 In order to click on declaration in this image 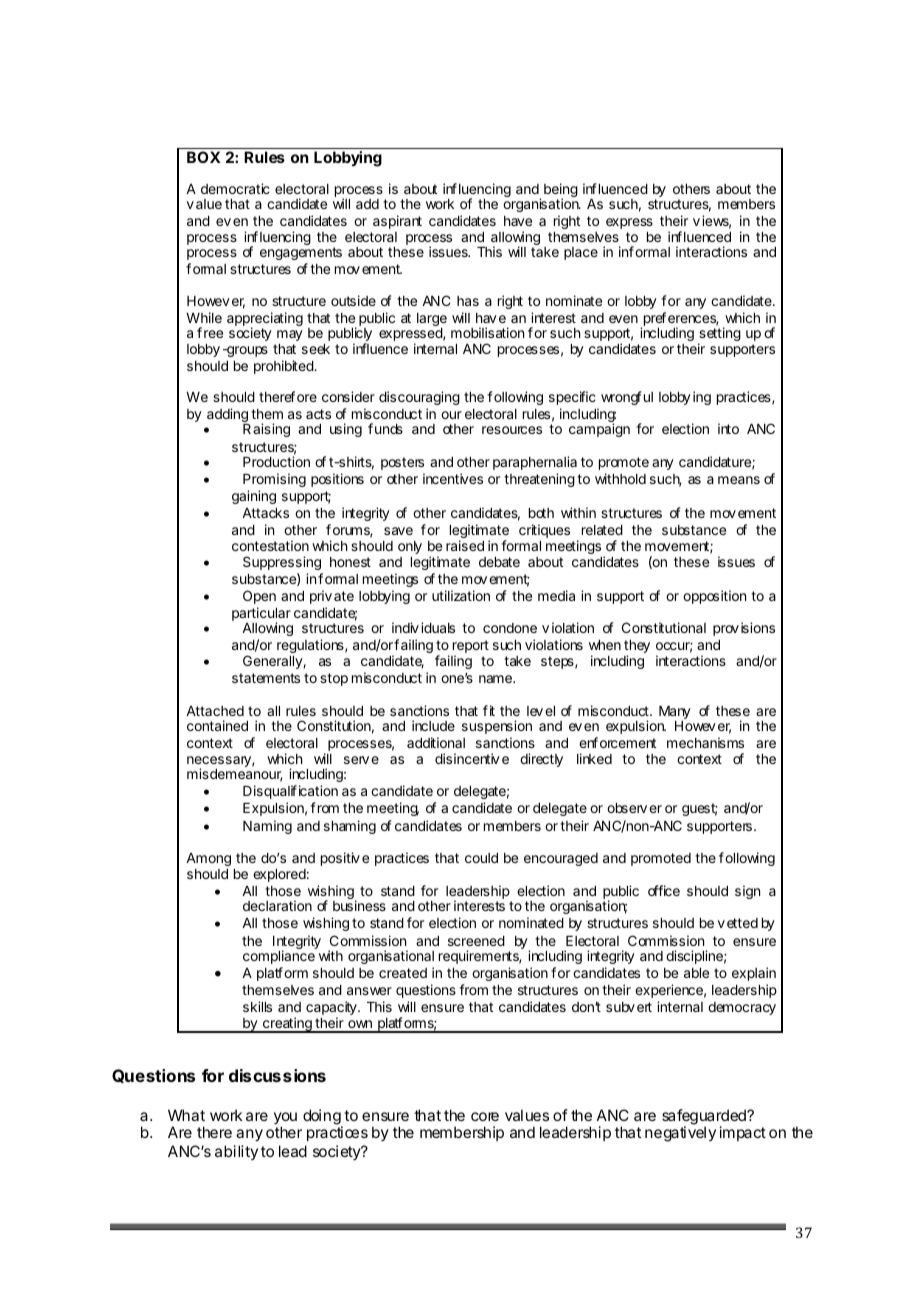, I will do `click(277, 905)`.
